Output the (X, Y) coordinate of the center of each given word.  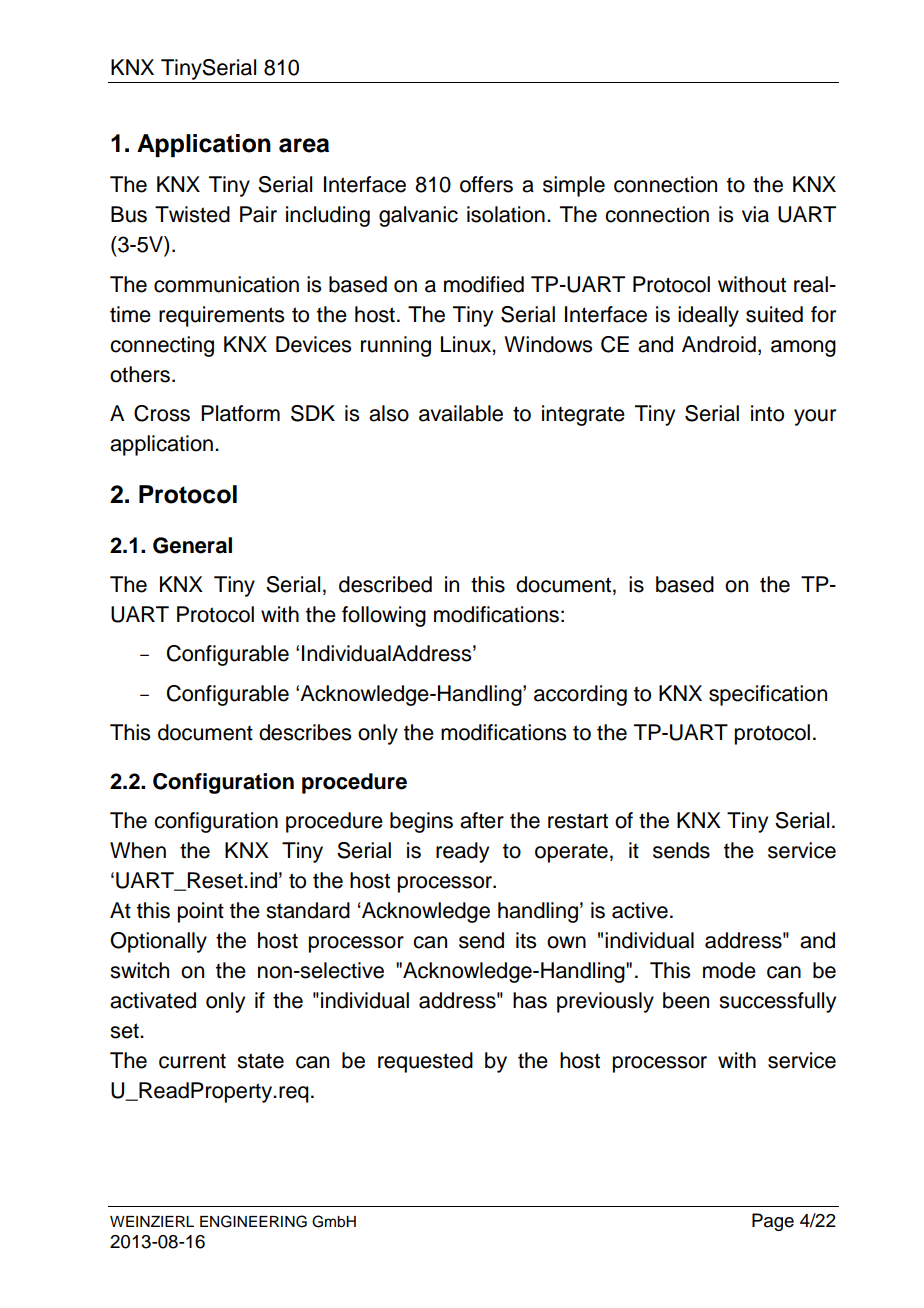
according (580, 695)
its (526, 940)
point (201, 912)
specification (768, 695)
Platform (240, 413)
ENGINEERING (253, 1221)
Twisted (192, 214)
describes (305, 732)
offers (486, 184)
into (767, 413)
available (461, 413)
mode (729, 970)
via (755, 214)
